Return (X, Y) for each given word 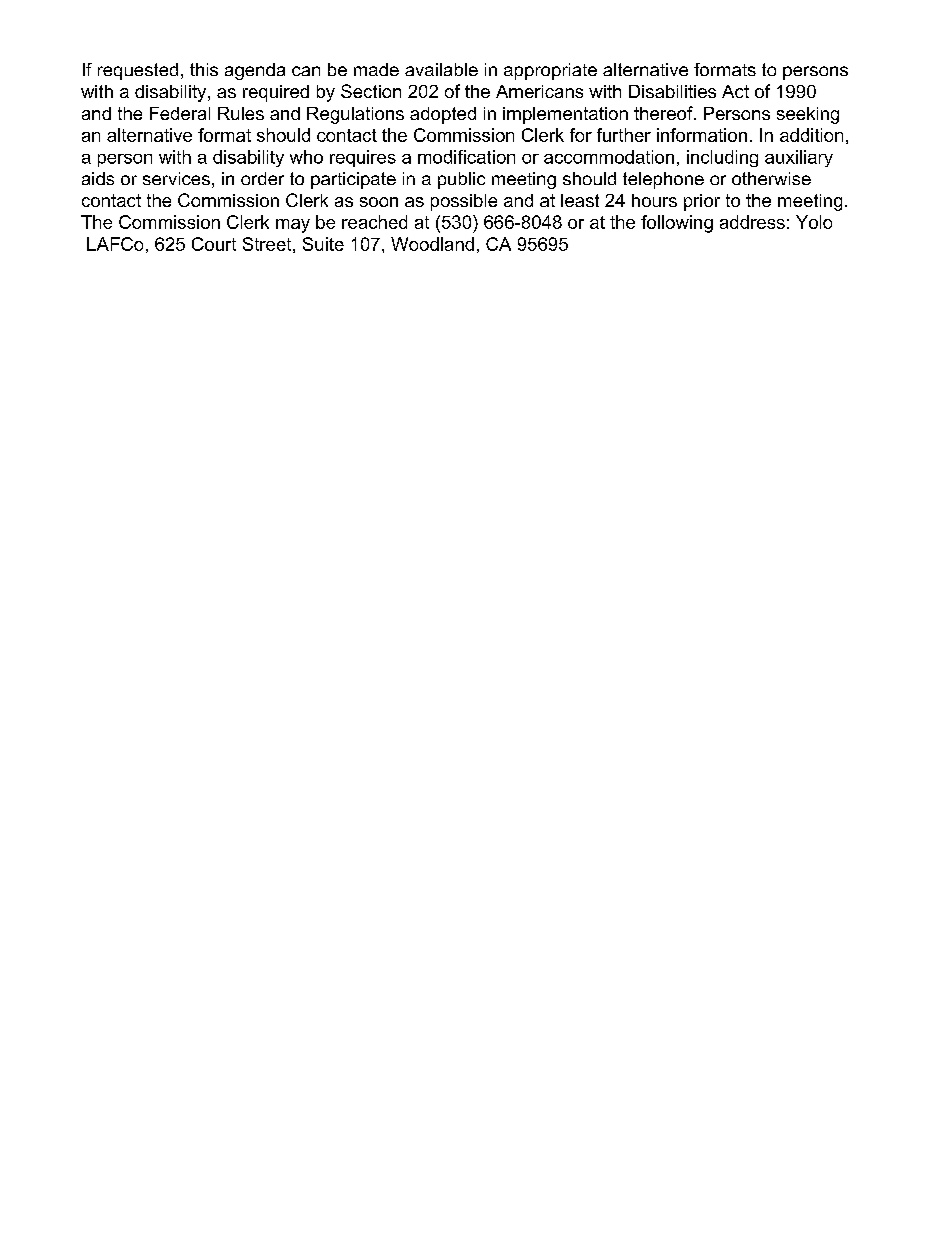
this (204, 69)
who (306, 157)
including (722, 158)
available (441, 69)
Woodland (432, 244)
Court (214, 244)
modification (466, 157)
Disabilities (672, 91)
